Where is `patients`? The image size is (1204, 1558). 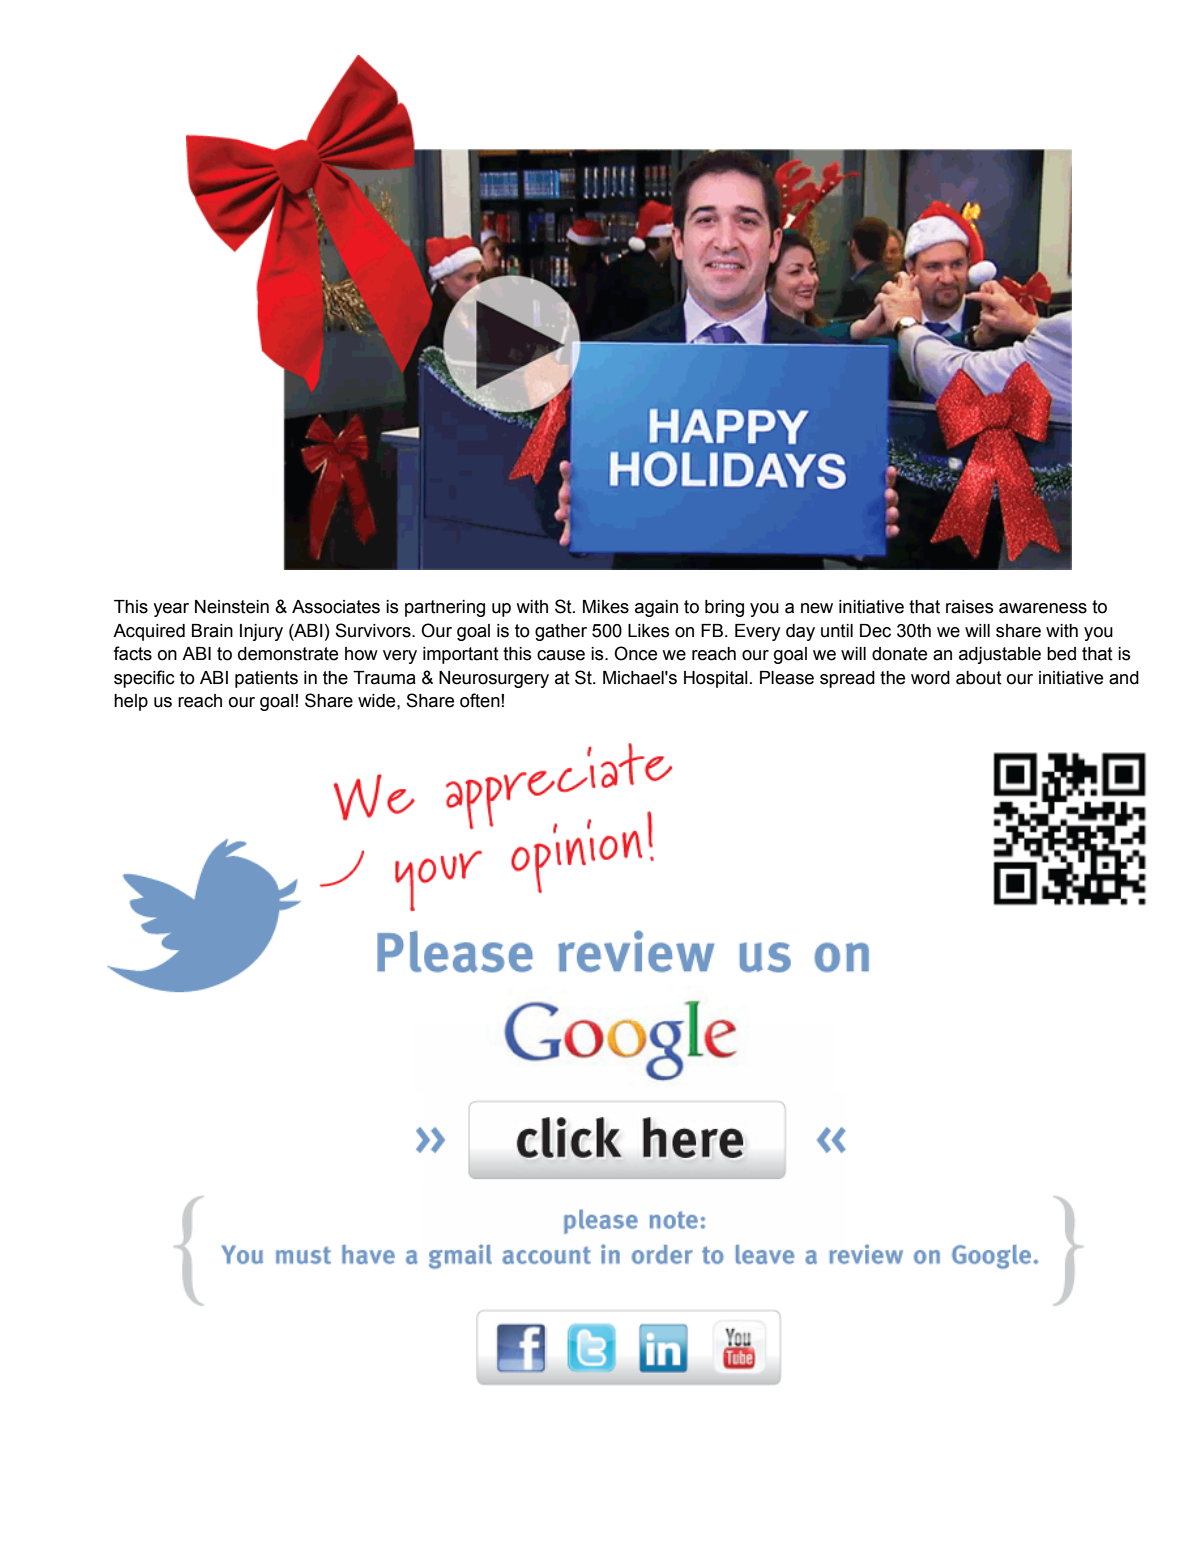
patients is located at coordinates (266, 679).
